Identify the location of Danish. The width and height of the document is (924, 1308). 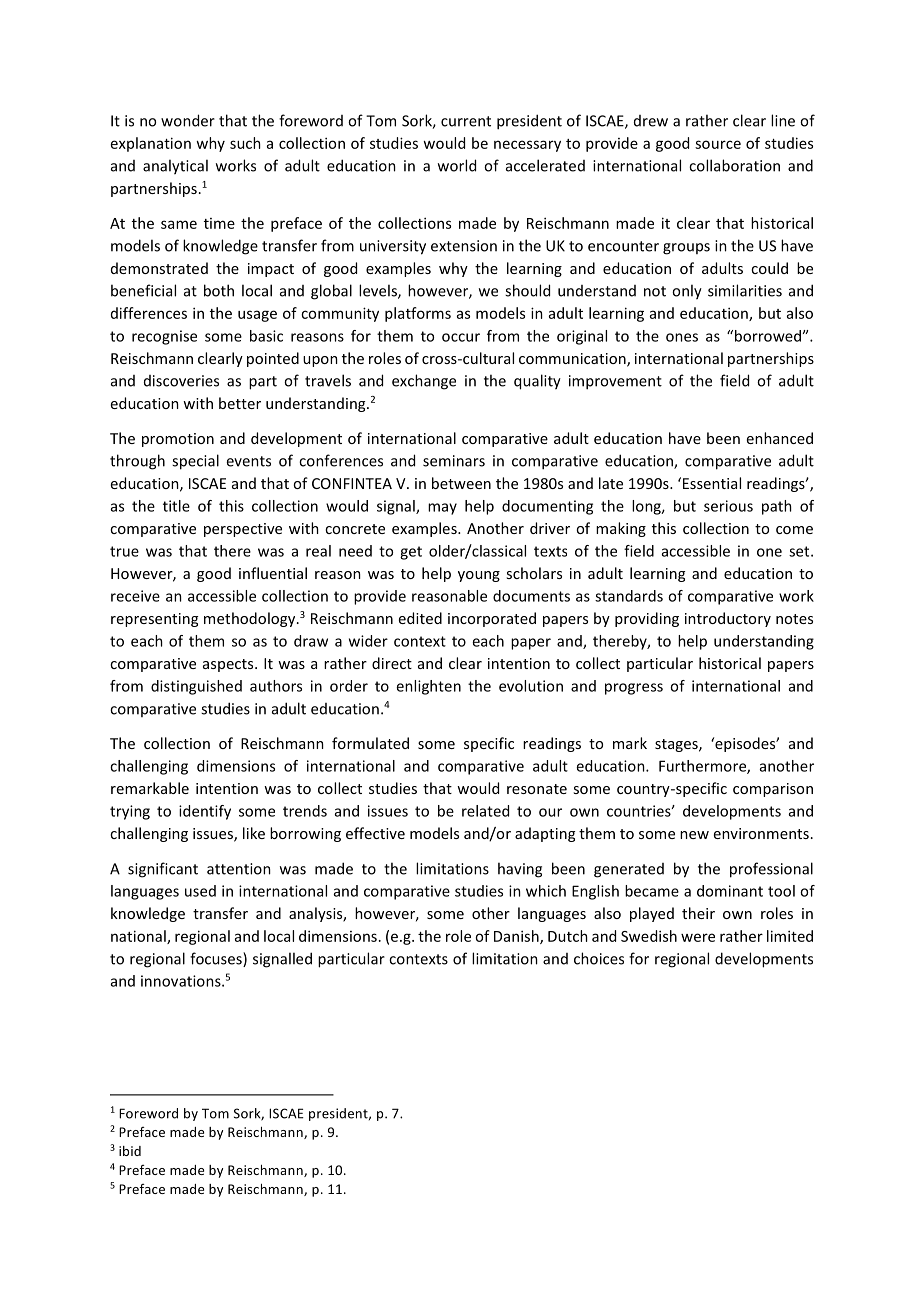
(517, 937).
